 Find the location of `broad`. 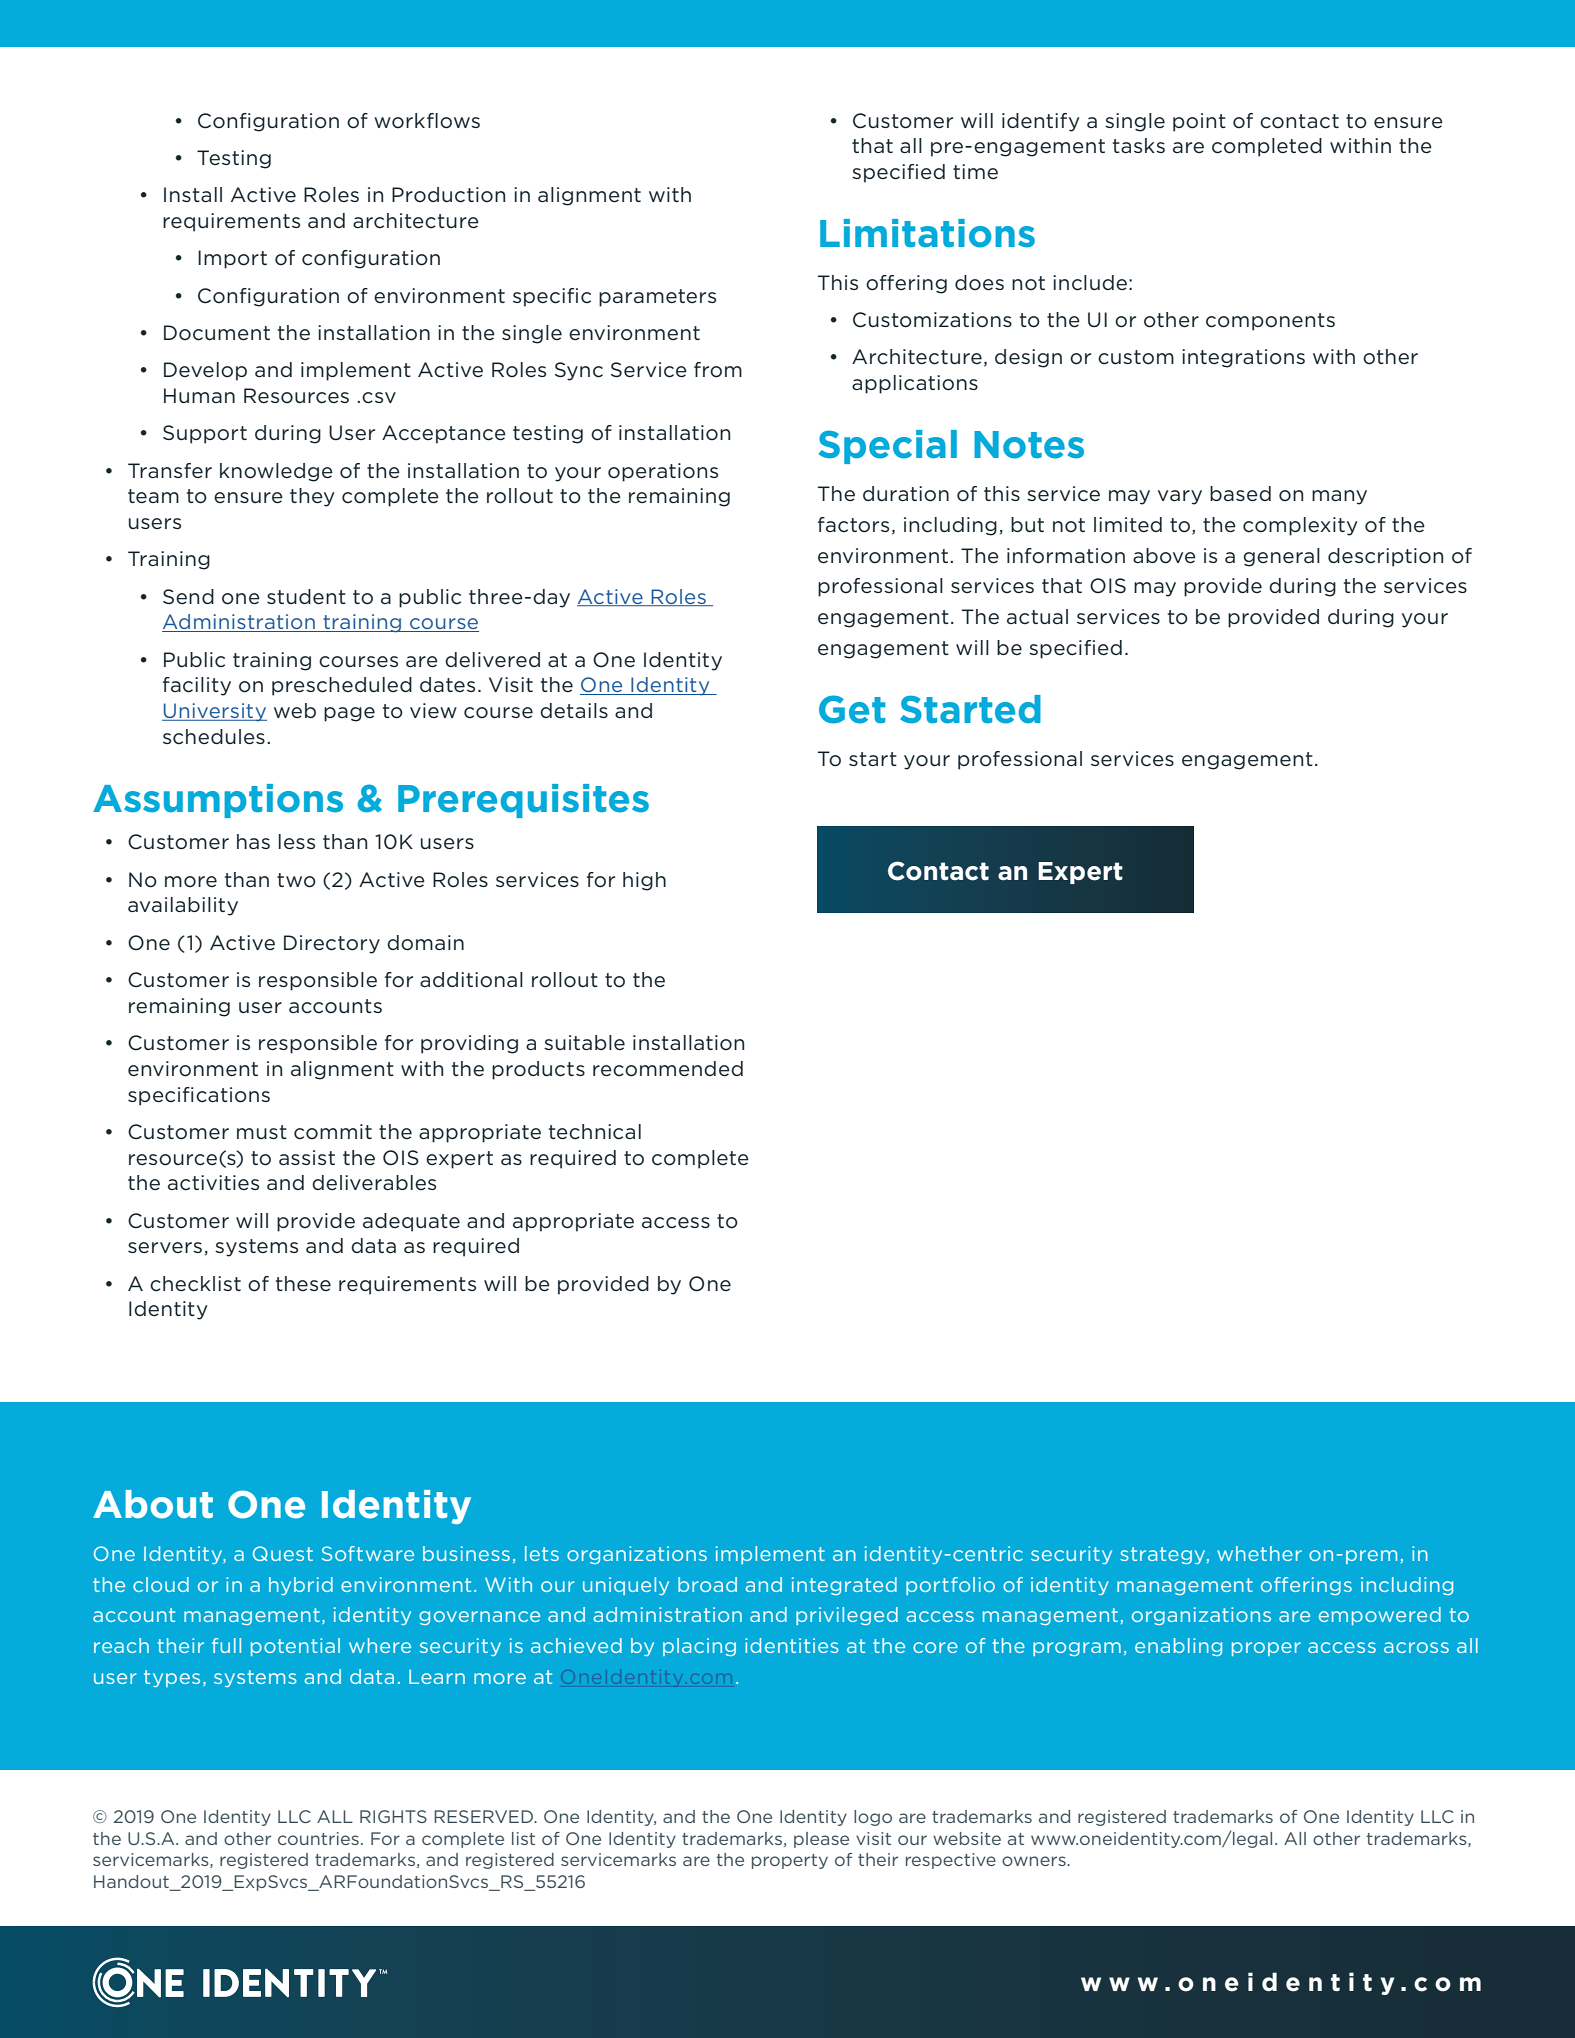

broad is located at coordinates (707, 1584).
